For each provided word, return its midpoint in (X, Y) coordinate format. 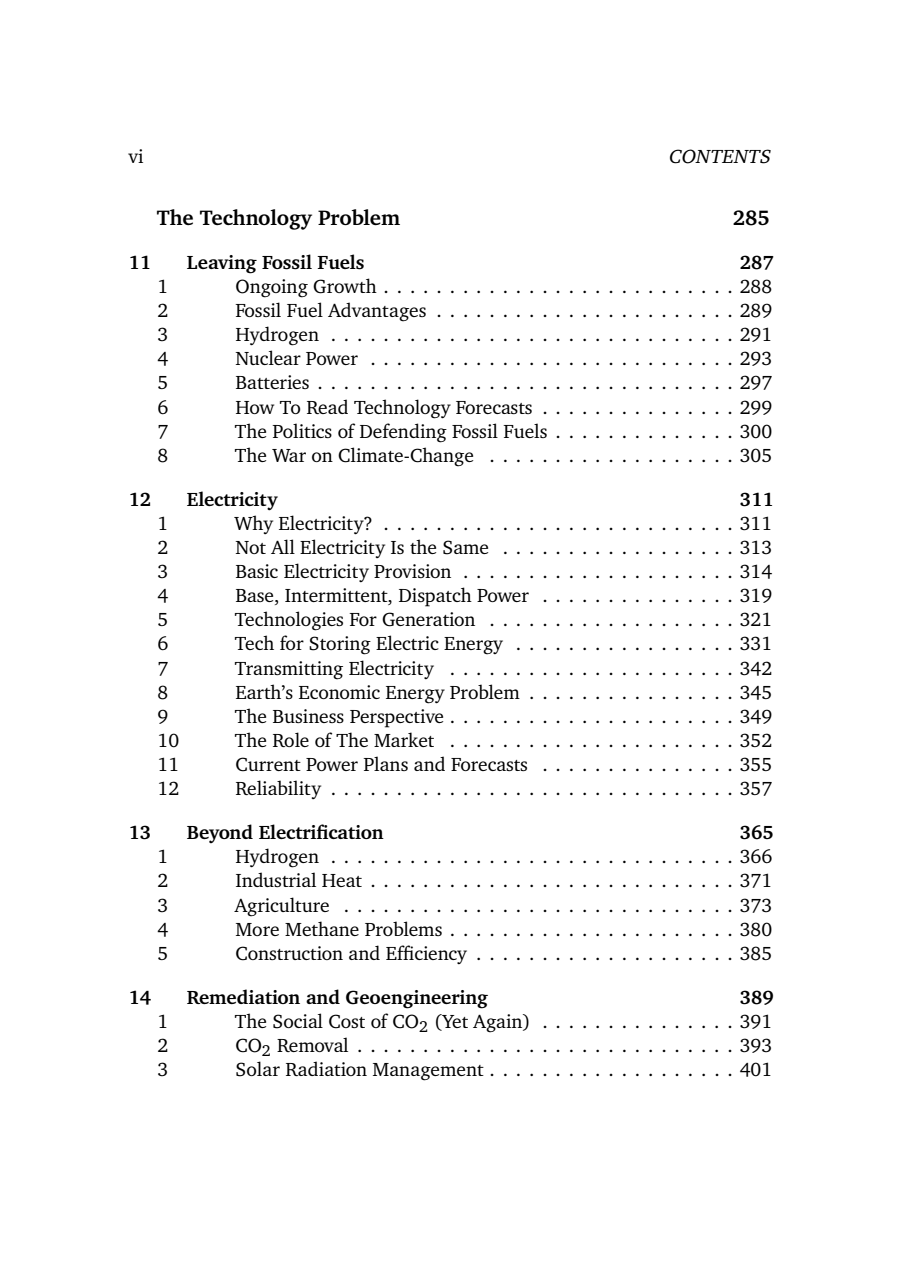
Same (465, 547)
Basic (257, 571)
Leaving (222, 264)
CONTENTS (720, 156)
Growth (345, 286)
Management (428, 1072)
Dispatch (435, 597)
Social (298, 1021)
